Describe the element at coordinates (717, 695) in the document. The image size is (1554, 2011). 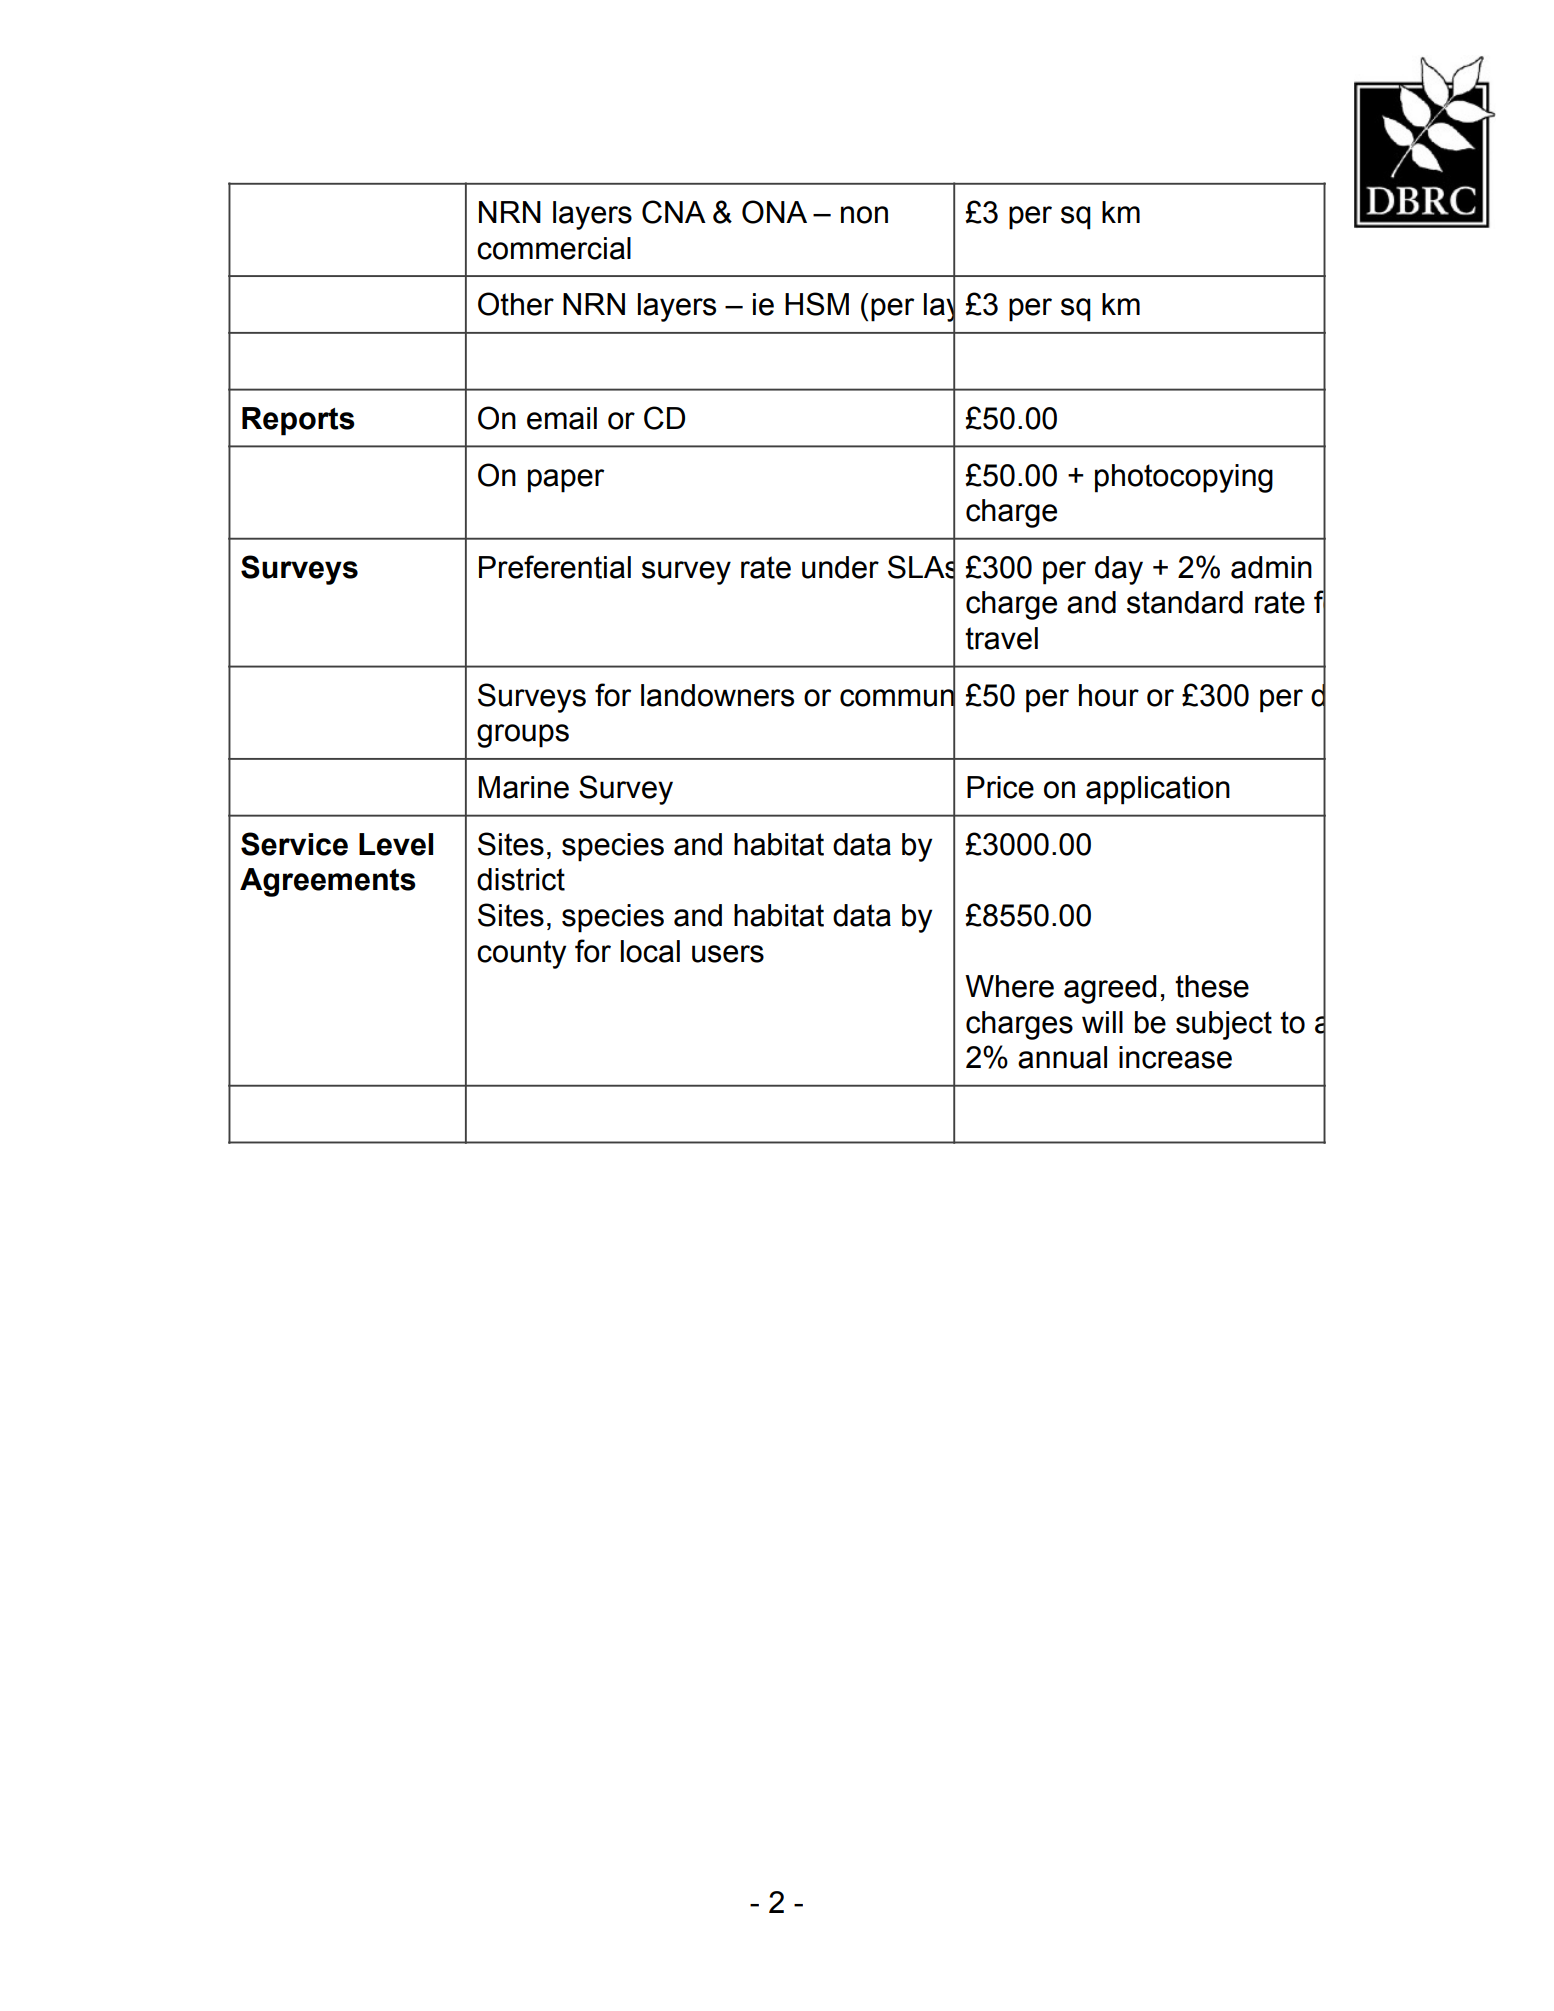
I see `landowners` at that location.
